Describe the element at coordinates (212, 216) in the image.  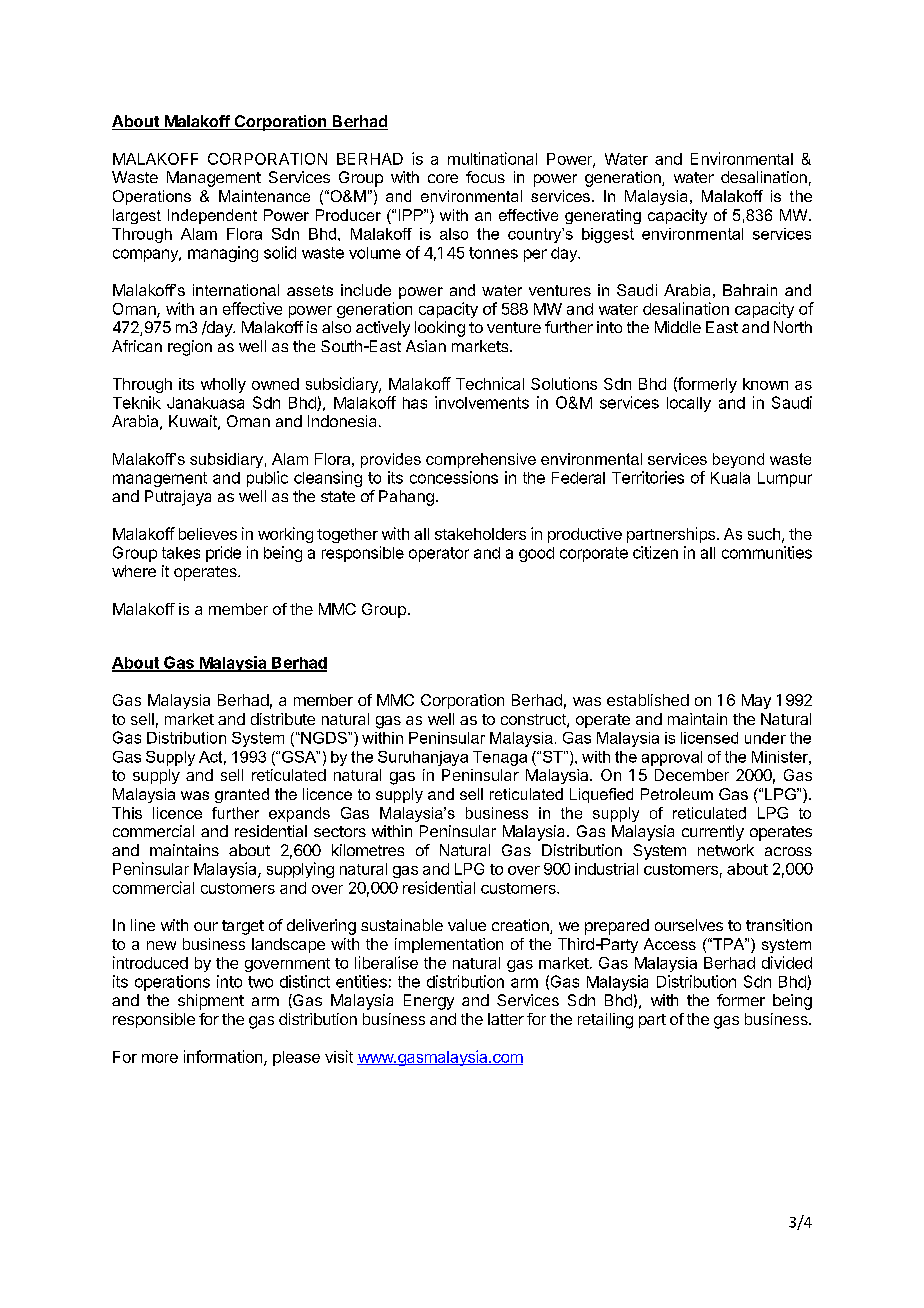
I see `Independent` at that location.
